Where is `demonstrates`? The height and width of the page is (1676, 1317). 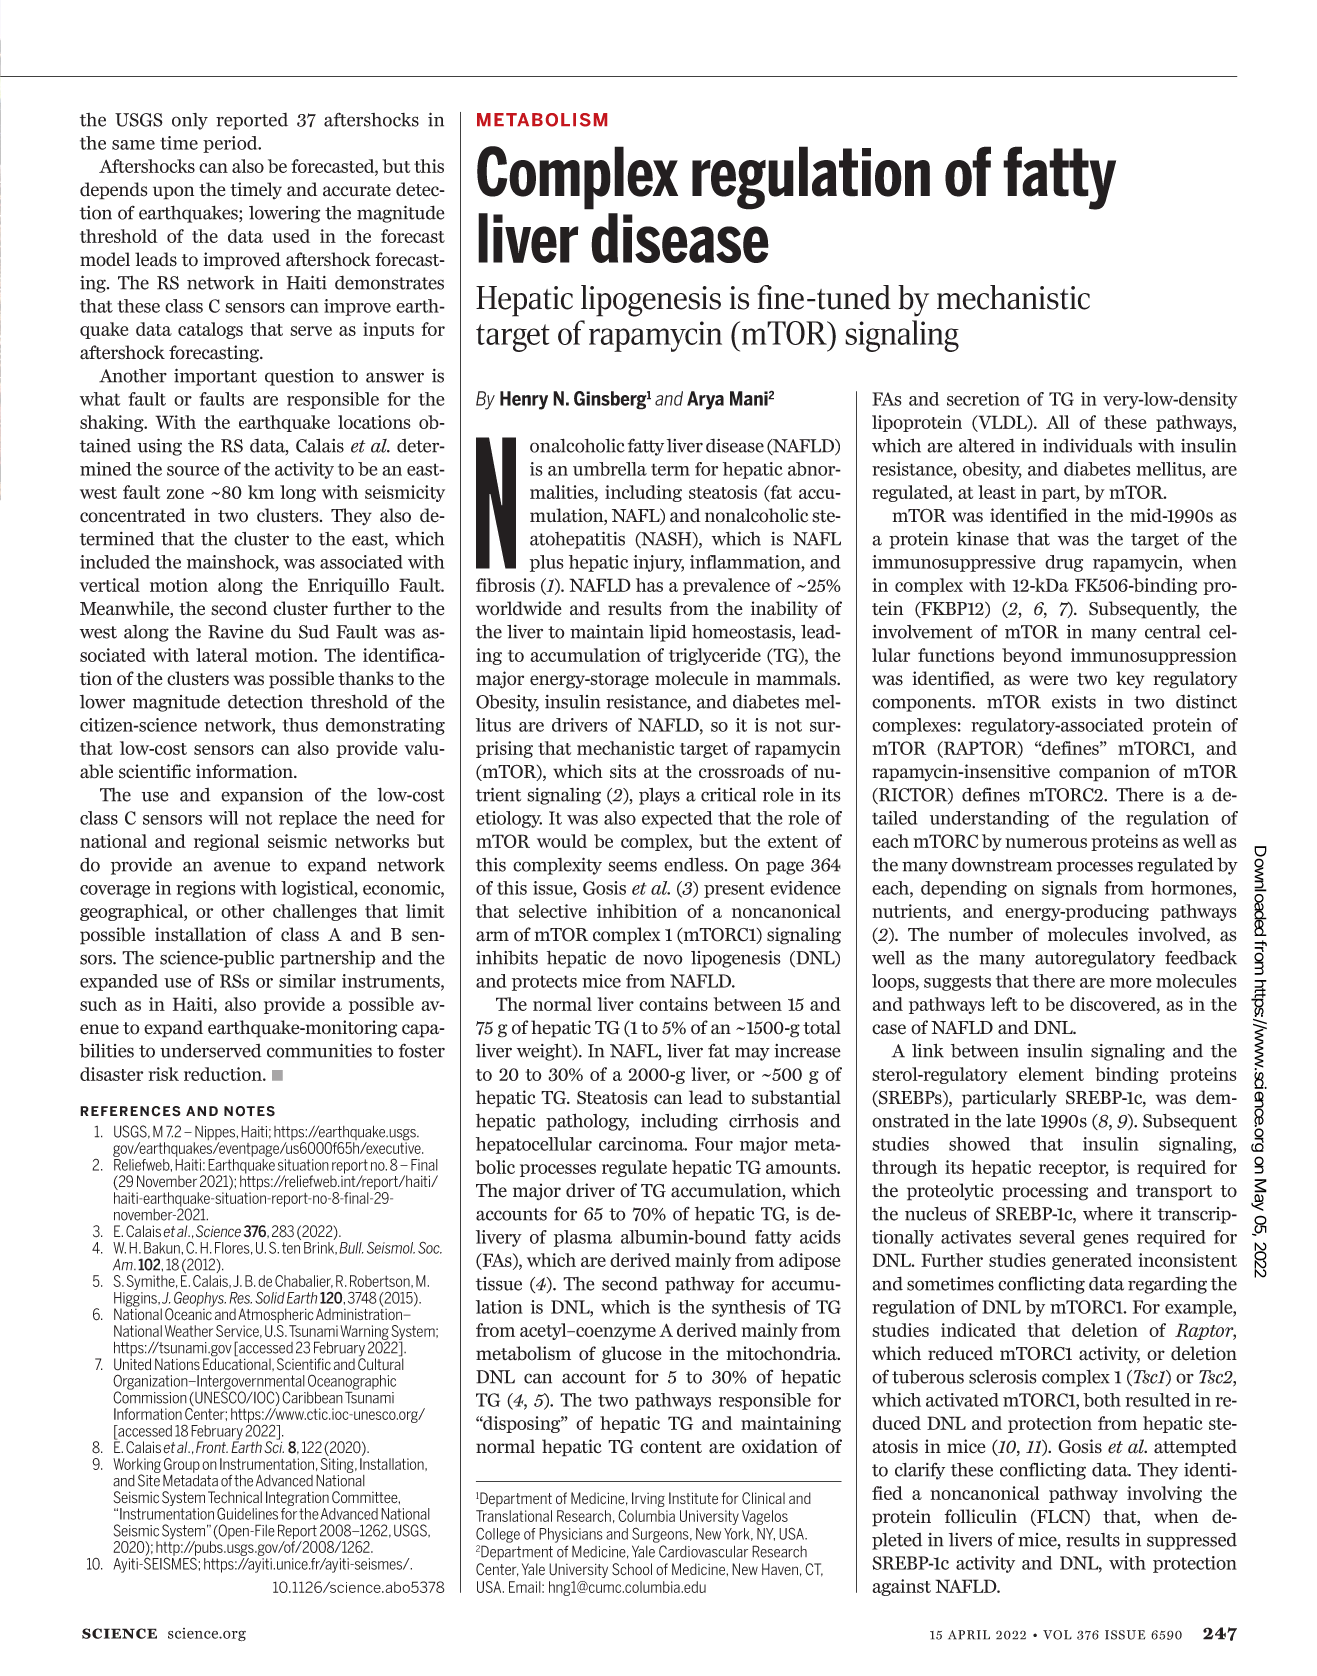
demonstrates is located at coordinates (389, 282).
